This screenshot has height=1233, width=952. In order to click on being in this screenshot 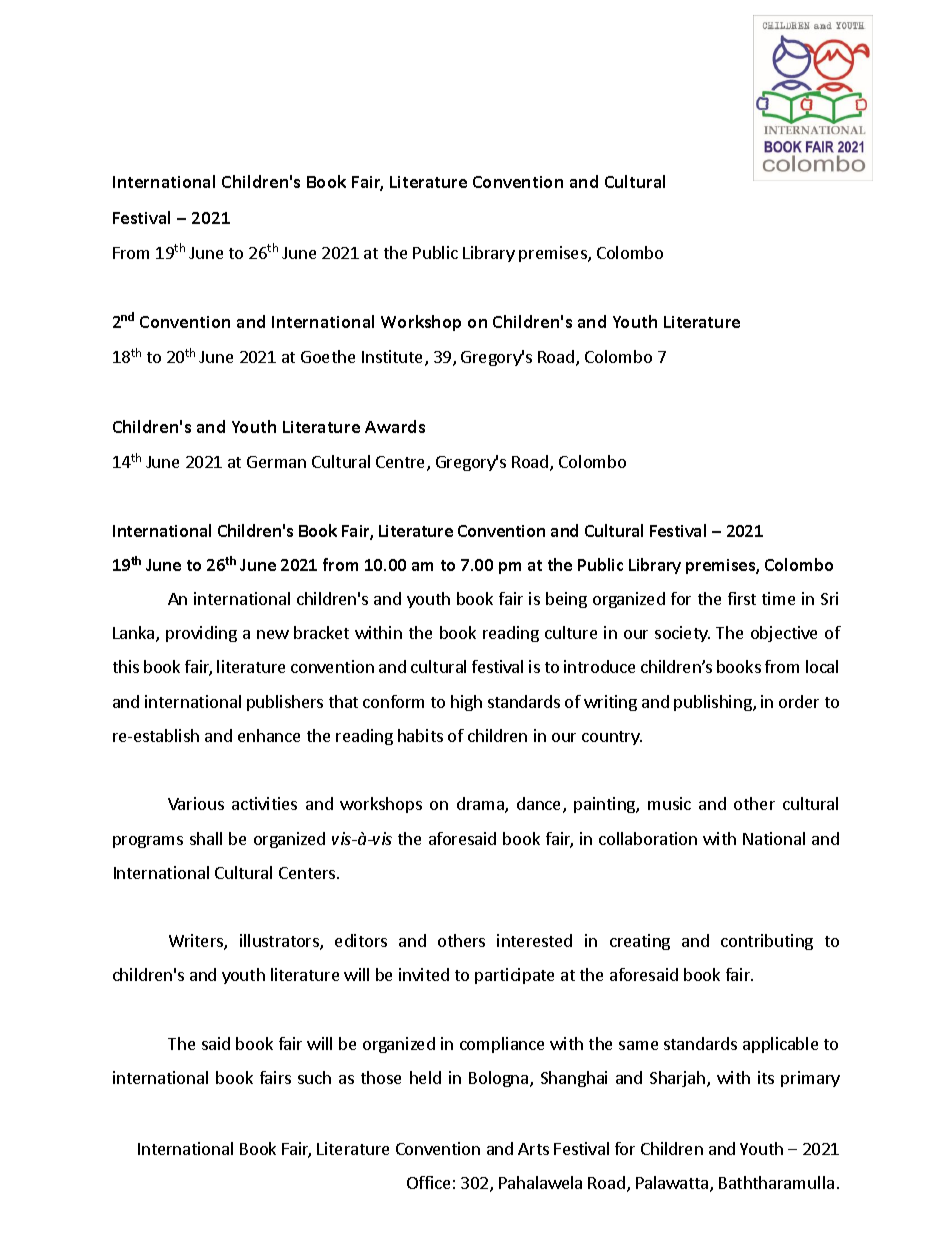, I will do `click(566, 600)`.
